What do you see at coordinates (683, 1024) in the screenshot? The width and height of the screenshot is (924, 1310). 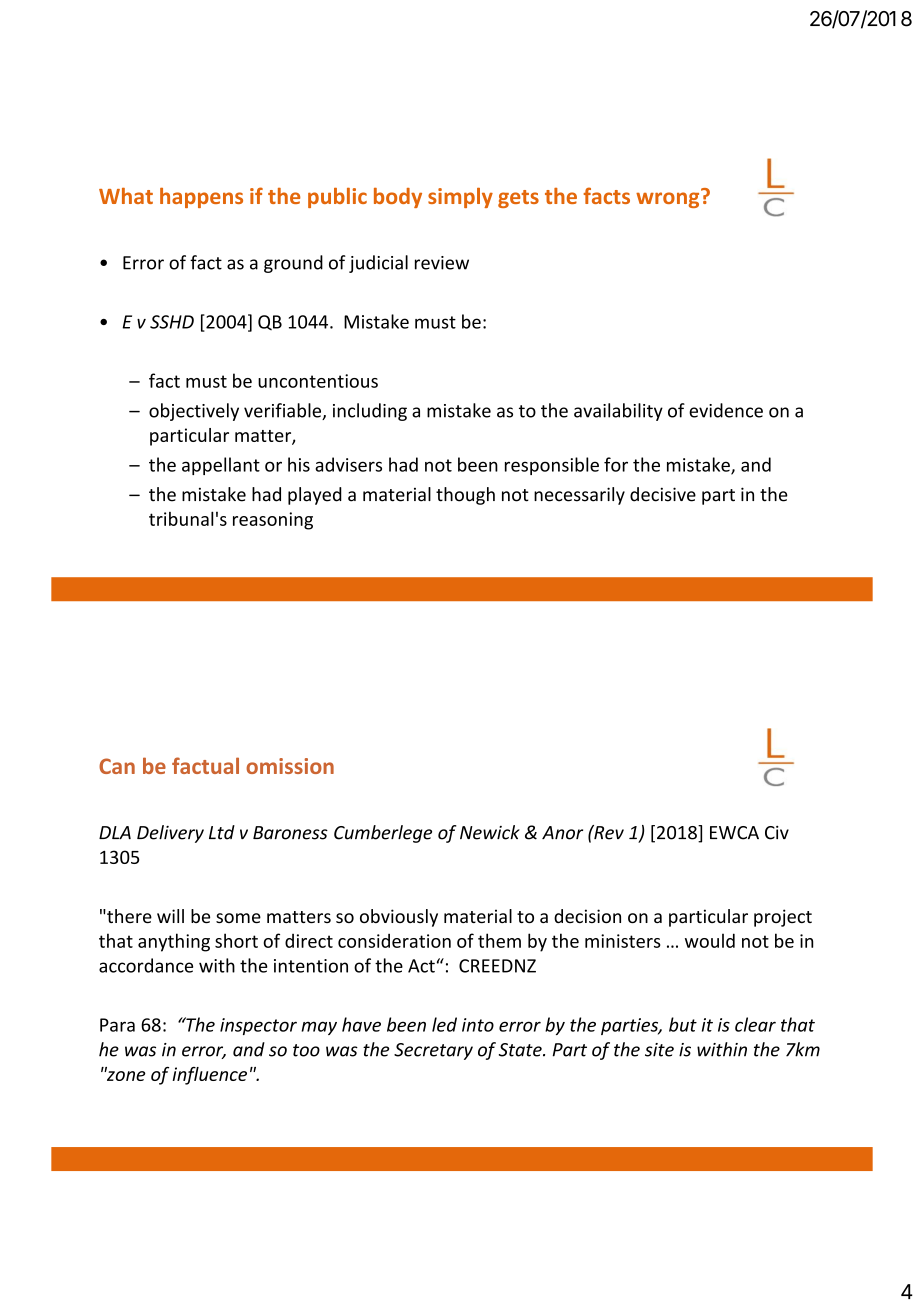 I see `but` at bounding box center [683, 1024].
